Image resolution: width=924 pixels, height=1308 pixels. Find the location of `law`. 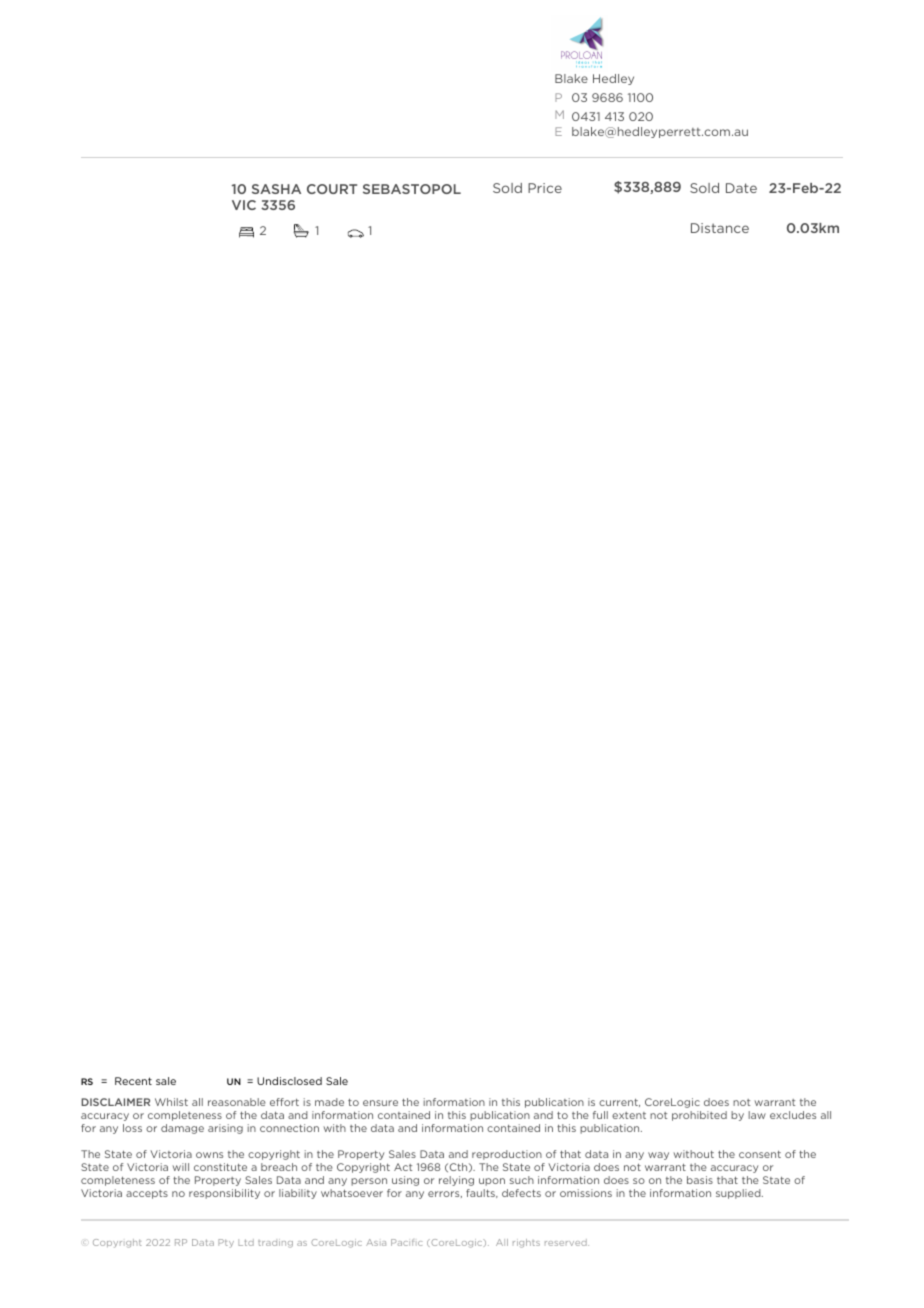

law is located at coordinates (757, 1115).
